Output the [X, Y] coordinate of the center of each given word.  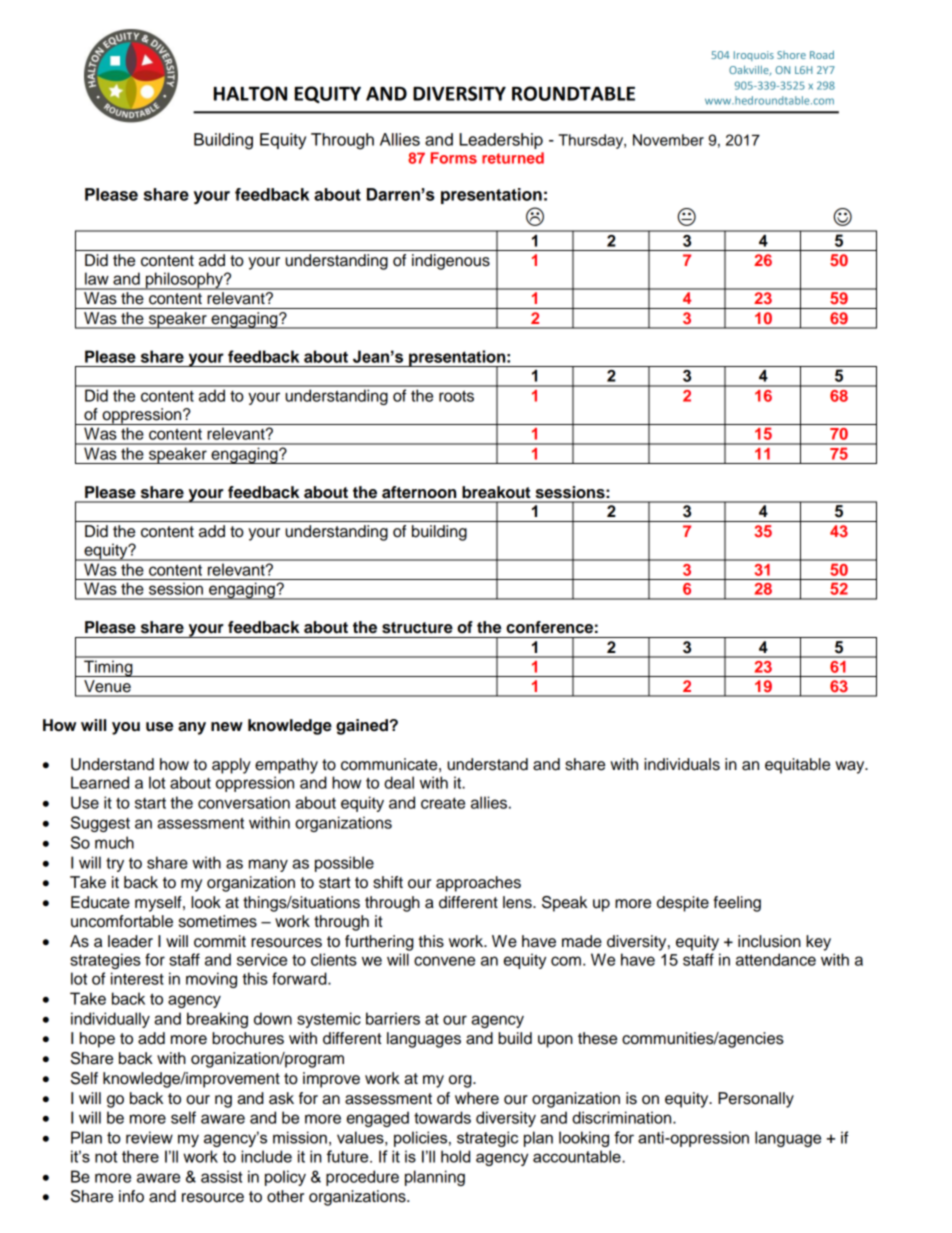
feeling [737, 904]
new [227, 727]
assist [222, 1176]
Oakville [750, 70]
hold [455, 1156]
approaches [478, 884]
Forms [454, 158]
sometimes [218, 921]
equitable [797, 766]
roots [456, 396]
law [97, 278]
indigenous [451, 262]
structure [417, 628]
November [668, 140]
